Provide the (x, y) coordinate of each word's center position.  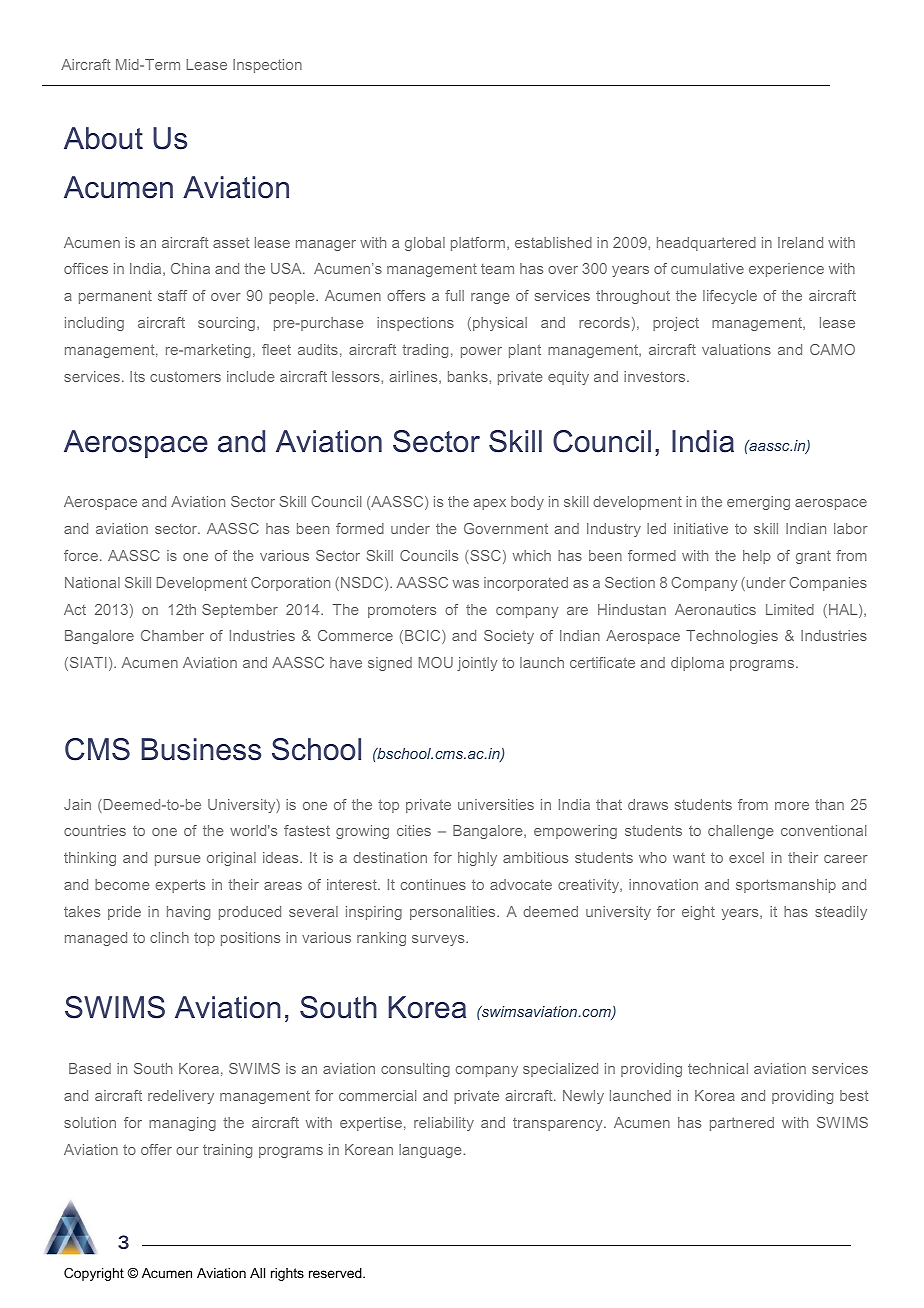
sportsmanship (786, 886)
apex (490, 504)
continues (433, 884)
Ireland (800, 242)
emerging (758, 503)
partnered (742, 1124)
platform (478, 244)
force (81, 555)
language (430, 1151)
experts (180, 886)
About (103, 138)
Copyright (94, 1274)
